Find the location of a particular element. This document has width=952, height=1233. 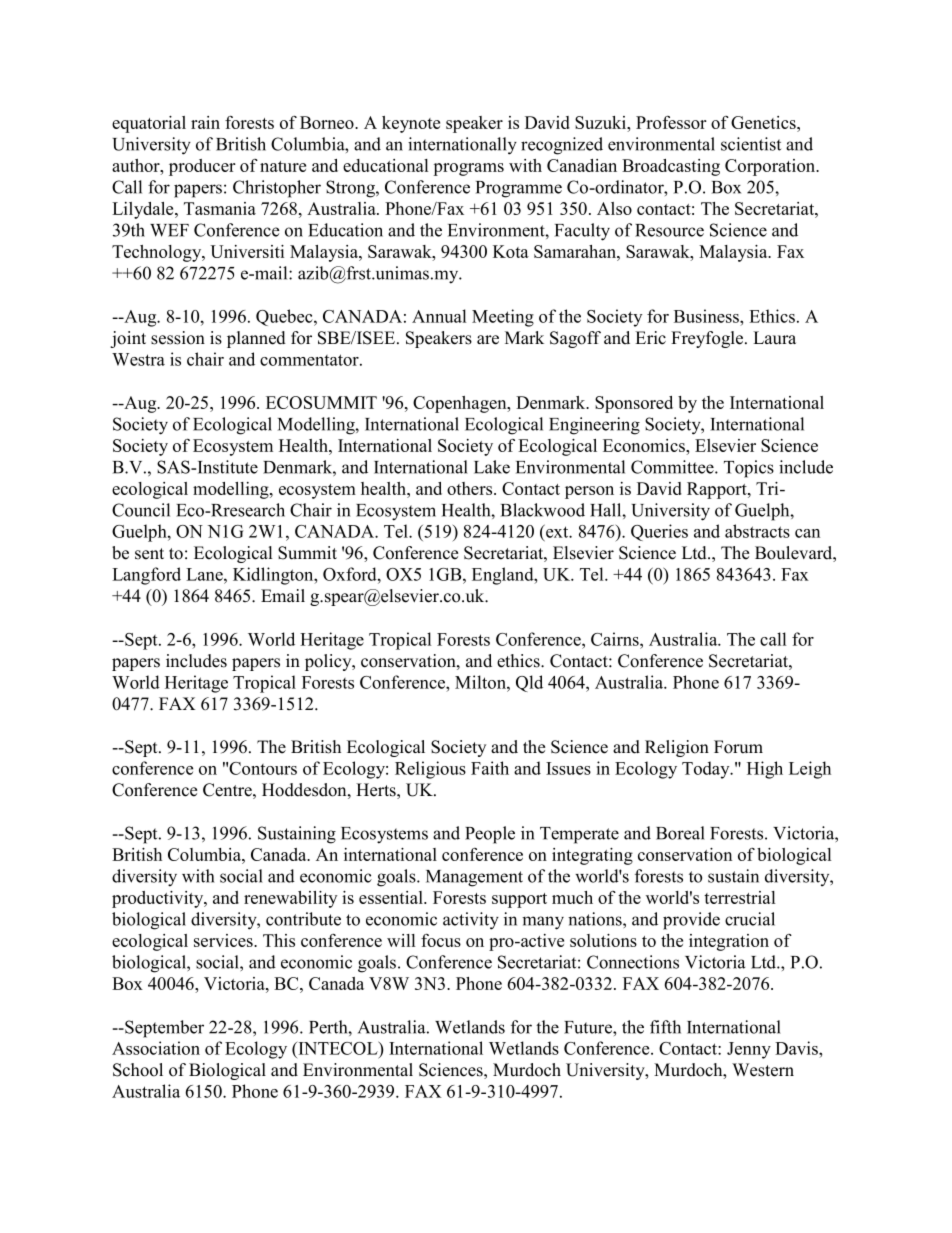

Lake is located at coordinates (492, 467).
